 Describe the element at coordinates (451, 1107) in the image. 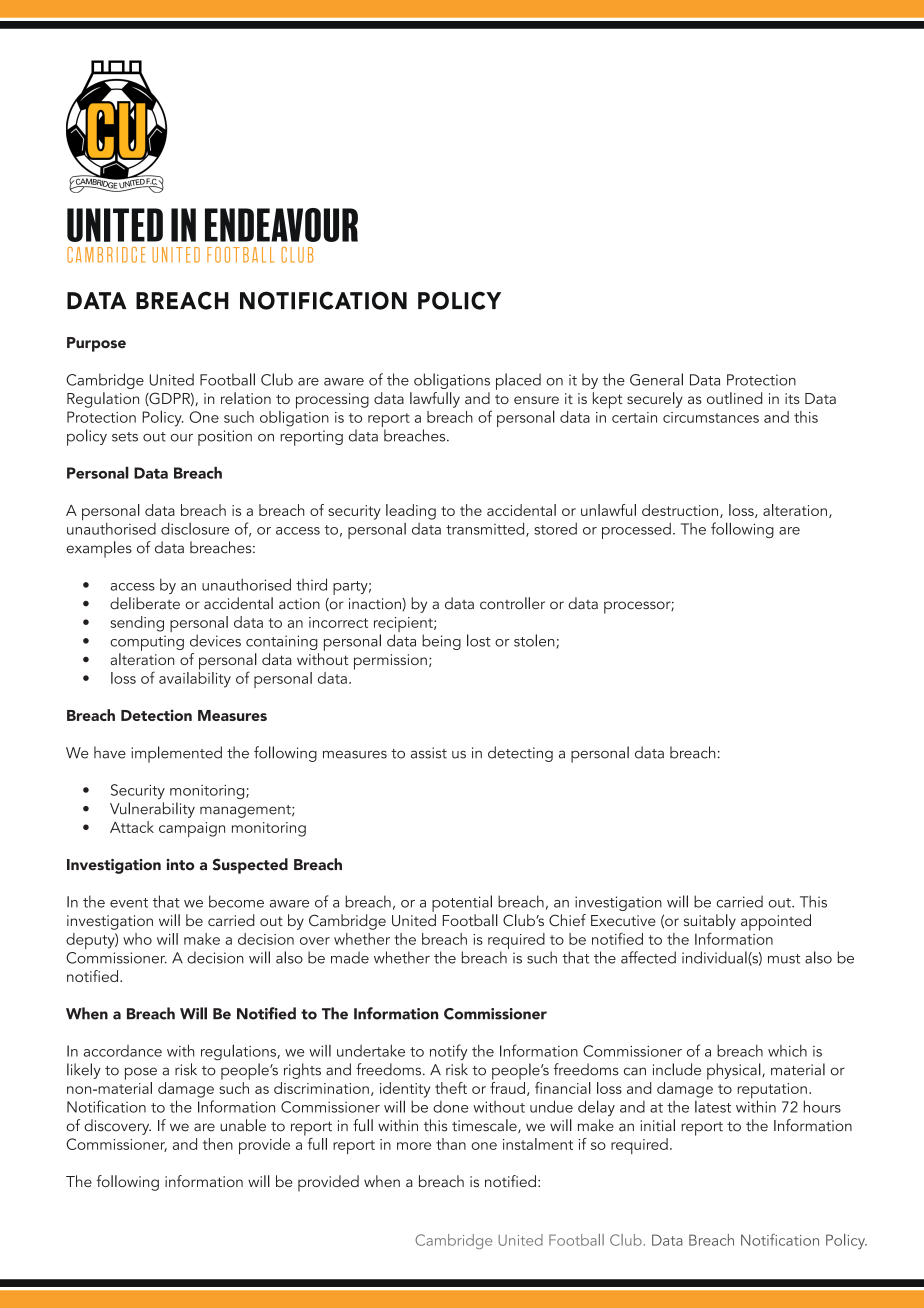

I see `done` at that location.
